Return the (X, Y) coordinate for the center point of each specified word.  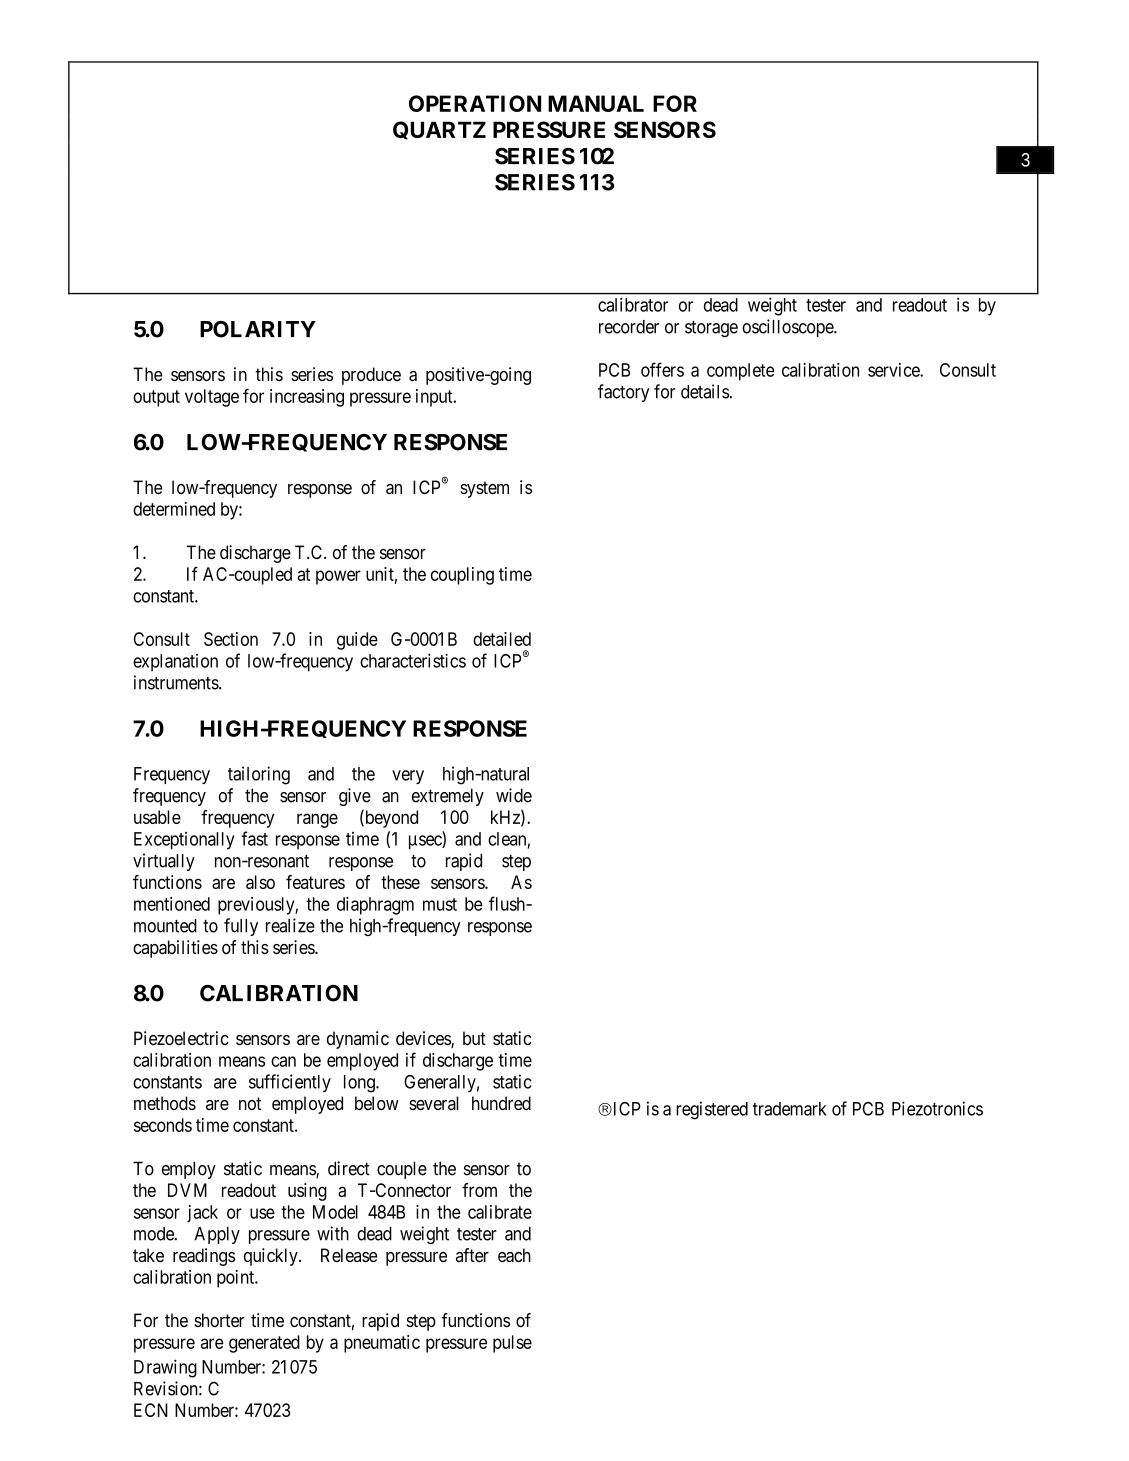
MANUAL (596, 103)
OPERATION (475, 103)
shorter (219, 1320)
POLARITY (258, 329)
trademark (789, 1109)
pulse (512, 1344)
